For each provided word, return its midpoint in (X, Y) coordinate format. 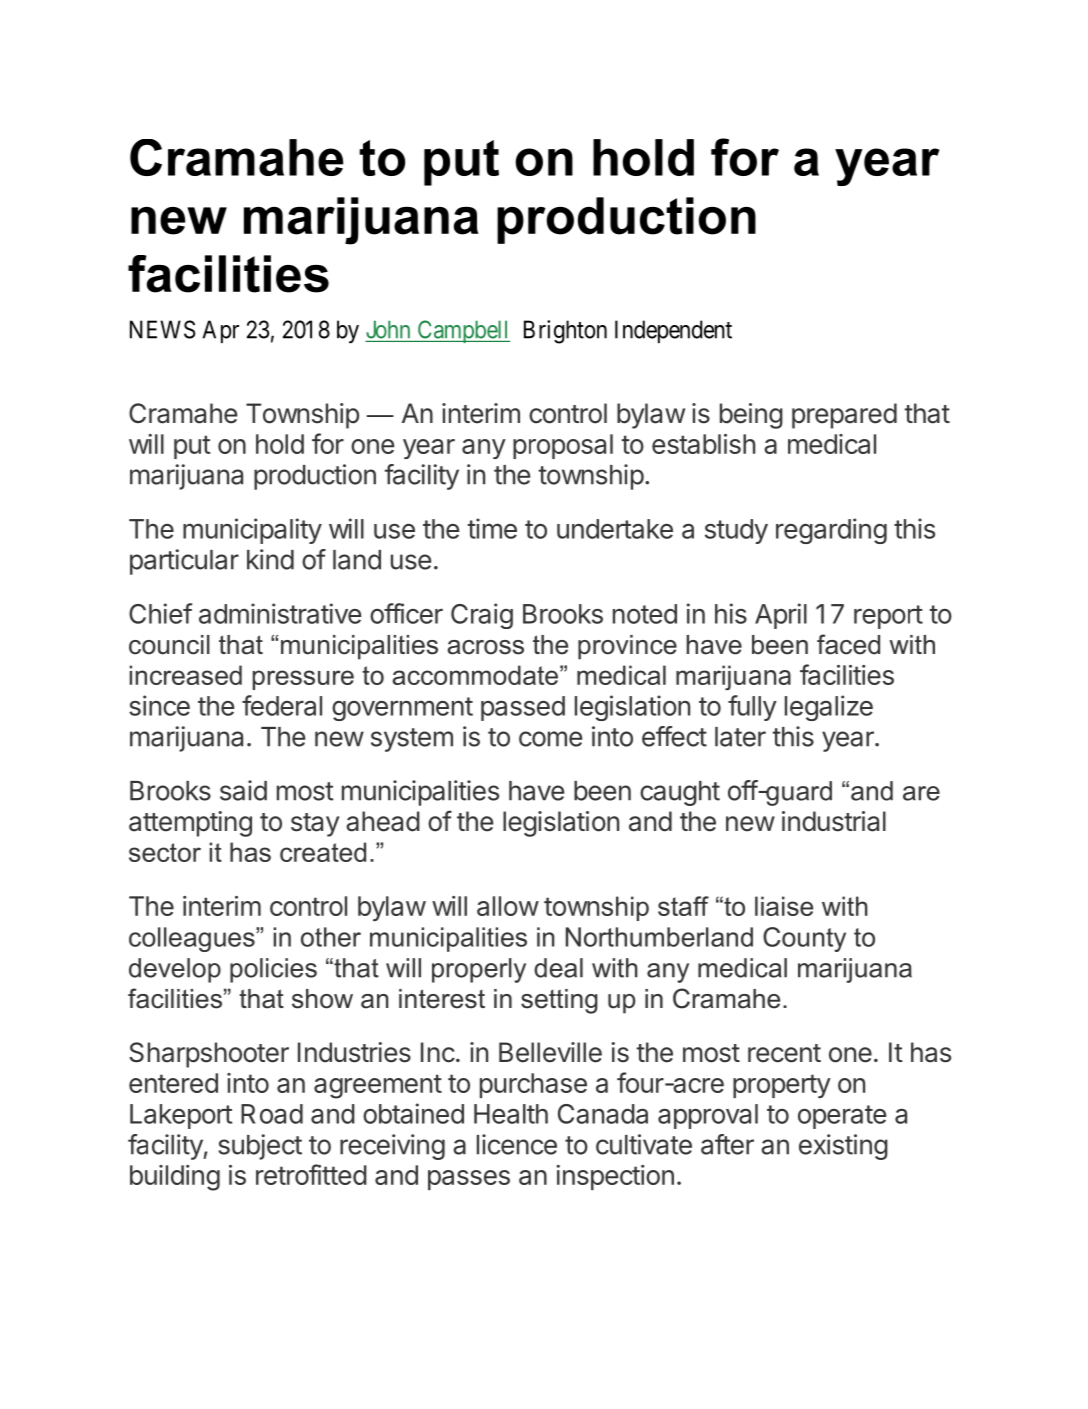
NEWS (163, 329)
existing (843, 1147)
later (740, 737)
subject (260, 1147)
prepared (844, 416)
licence (517, 1144)
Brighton (565, 332)
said (243, 790)
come (550, 739)
